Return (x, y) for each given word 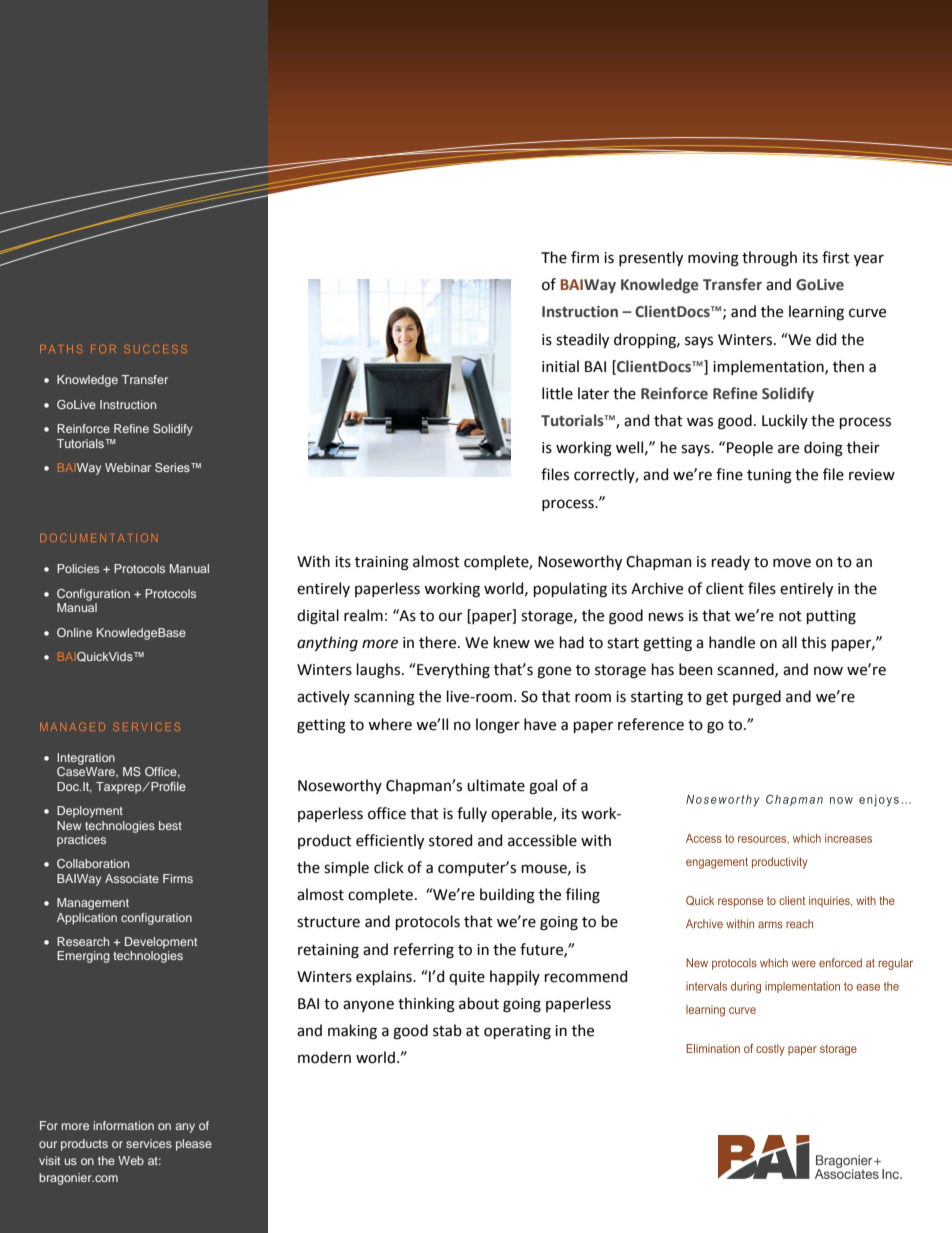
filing (583, 896)
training (382, 563)
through (769, 259)
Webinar (128, 467)
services (149, 1143)
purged (757, 698)
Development (161, 943)
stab (447, 1030)
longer (498, 726)
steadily (582, 340)
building (507, 896)
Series (173, 467)
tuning (769, 476)
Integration (86, 759)
